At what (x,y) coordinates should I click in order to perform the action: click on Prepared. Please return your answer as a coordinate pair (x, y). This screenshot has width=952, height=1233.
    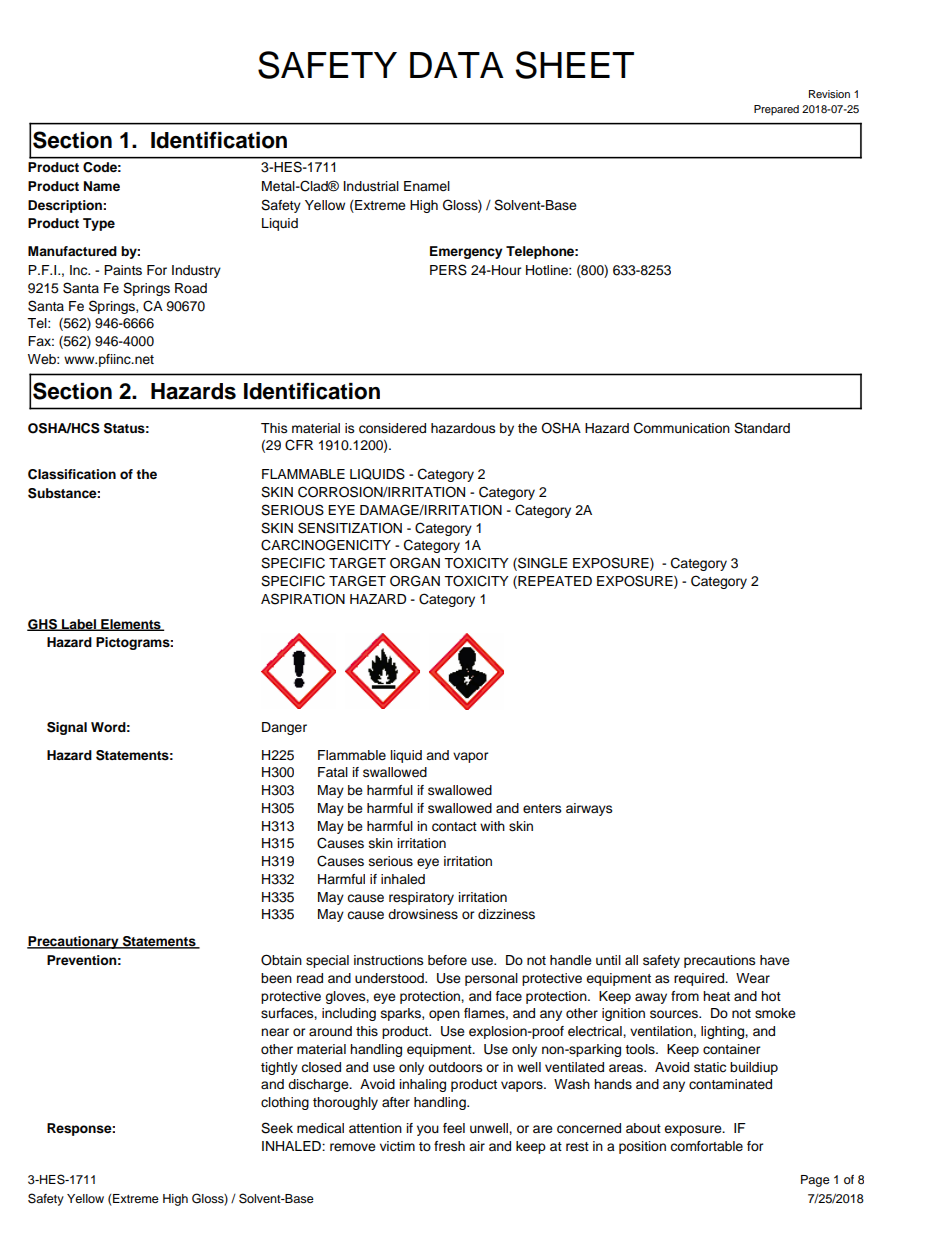
    Looking at the image, I should click on (776, 110).
